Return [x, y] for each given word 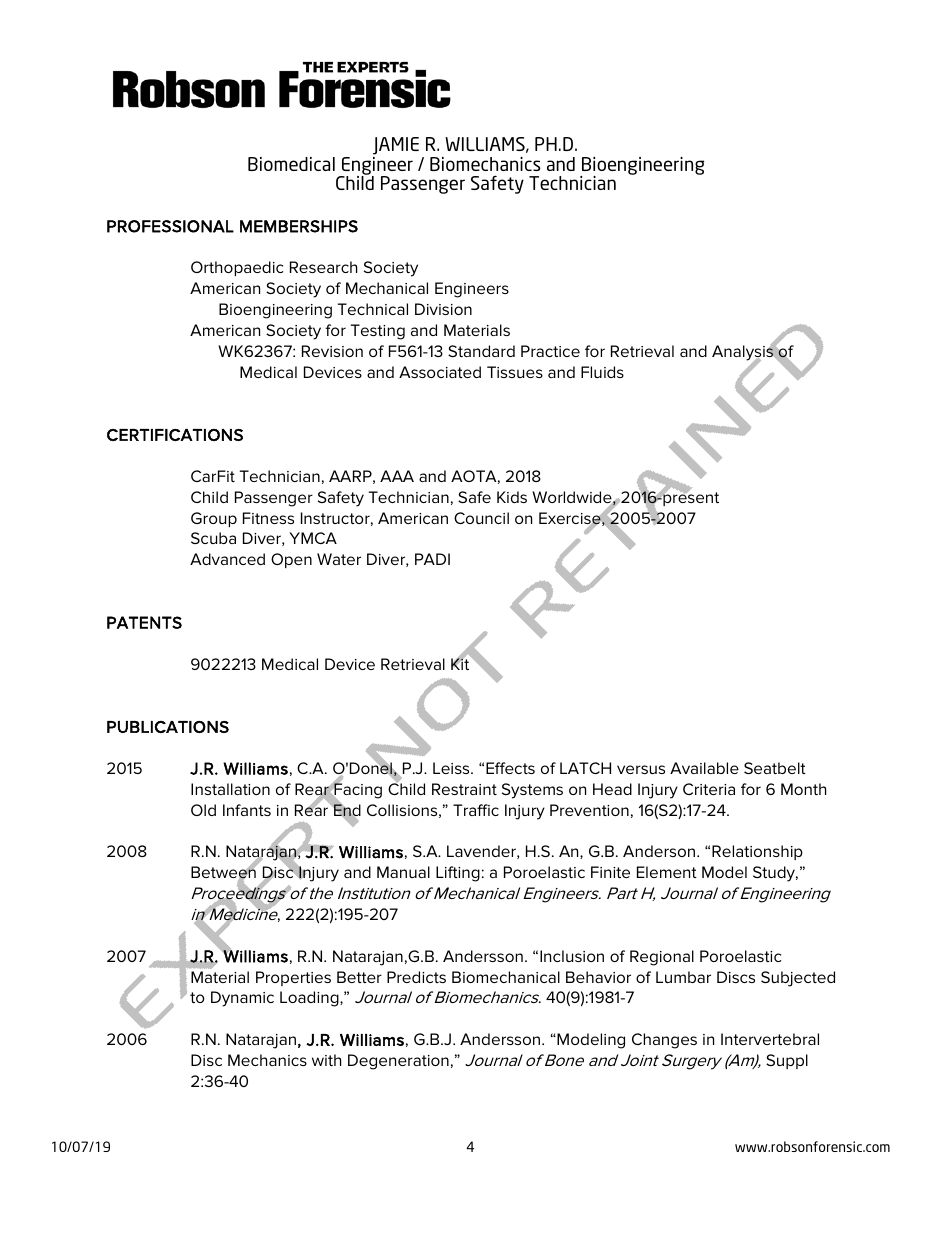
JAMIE [396, 146]
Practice [550, 351]
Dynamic [242, 999]
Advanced [227, 559]
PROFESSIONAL [170, 226]
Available [704, 768]
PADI [432, 559]
